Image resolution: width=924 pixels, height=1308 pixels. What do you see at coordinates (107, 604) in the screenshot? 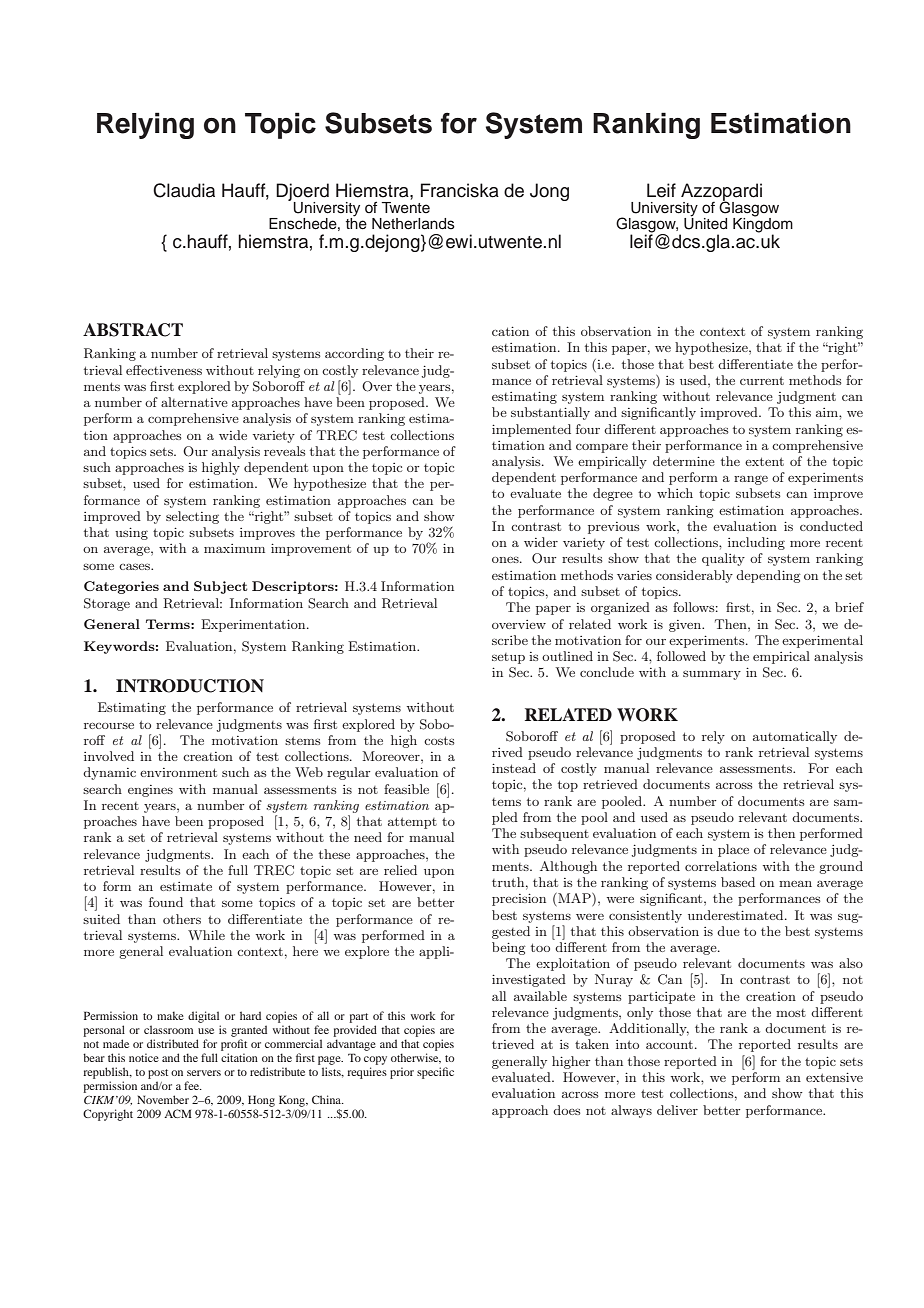
I see `Storage` at bounding box center [107, 604].
